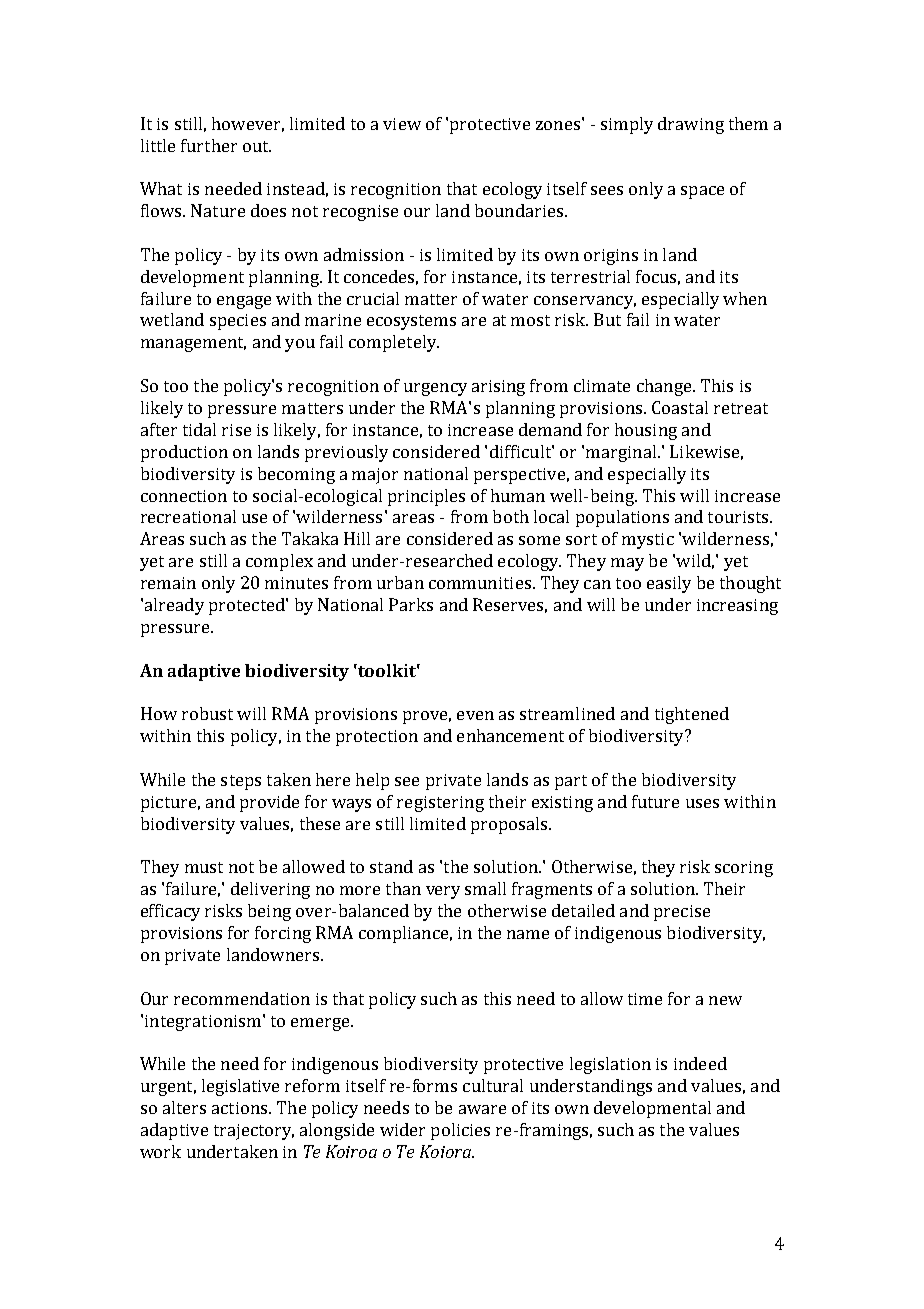 The width and height of the screenshot is (924, 1309). What do you see at coordinates (426, 497) in the screenshot?
I see `principles` at bounding box center [426, 497].
